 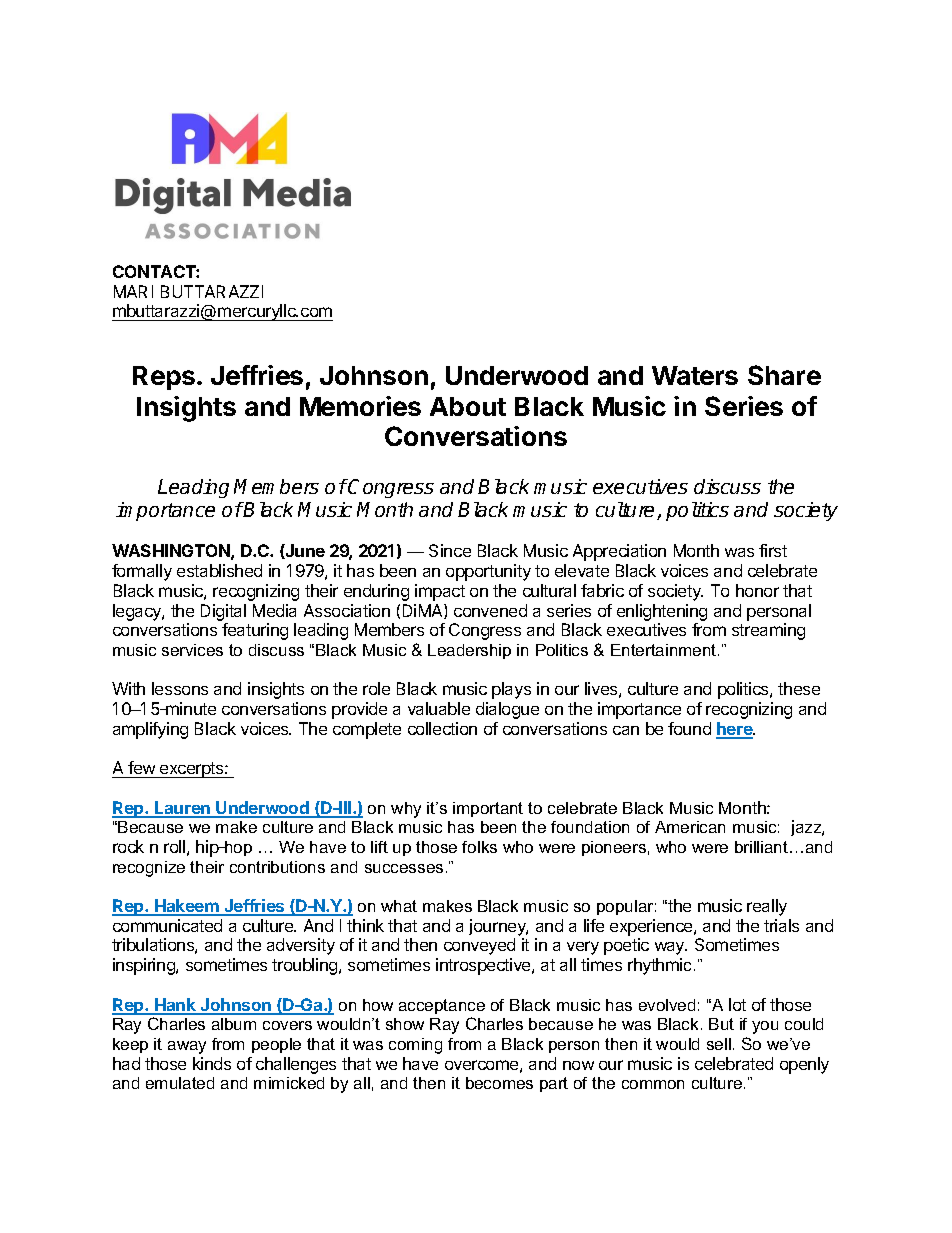 What do you see at coordinates (468, 406) in the document?
I see `About` at bounding box center [468, 406].
